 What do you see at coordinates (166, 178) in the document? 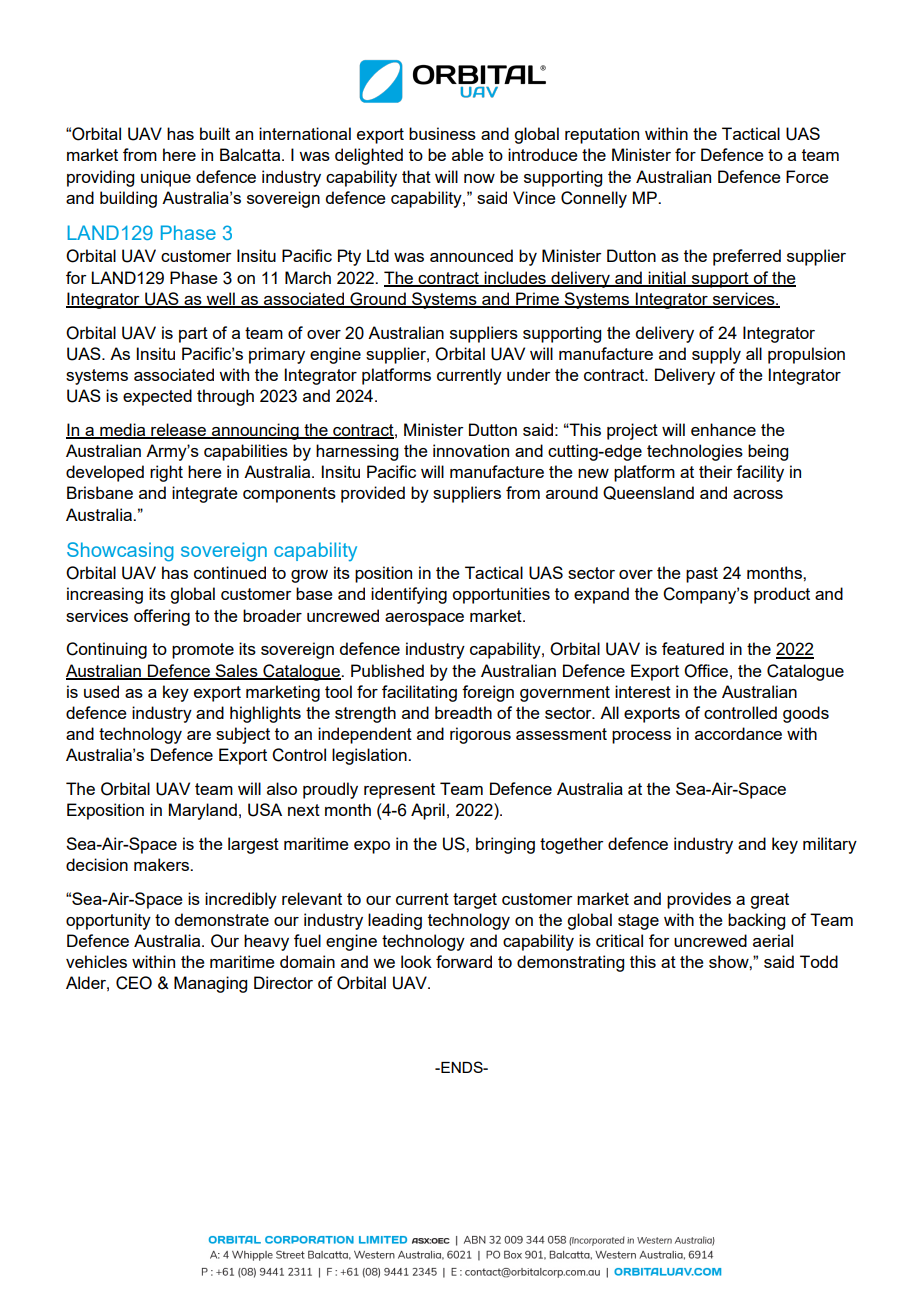
I see `unique` at bounding box center [166, 178].
